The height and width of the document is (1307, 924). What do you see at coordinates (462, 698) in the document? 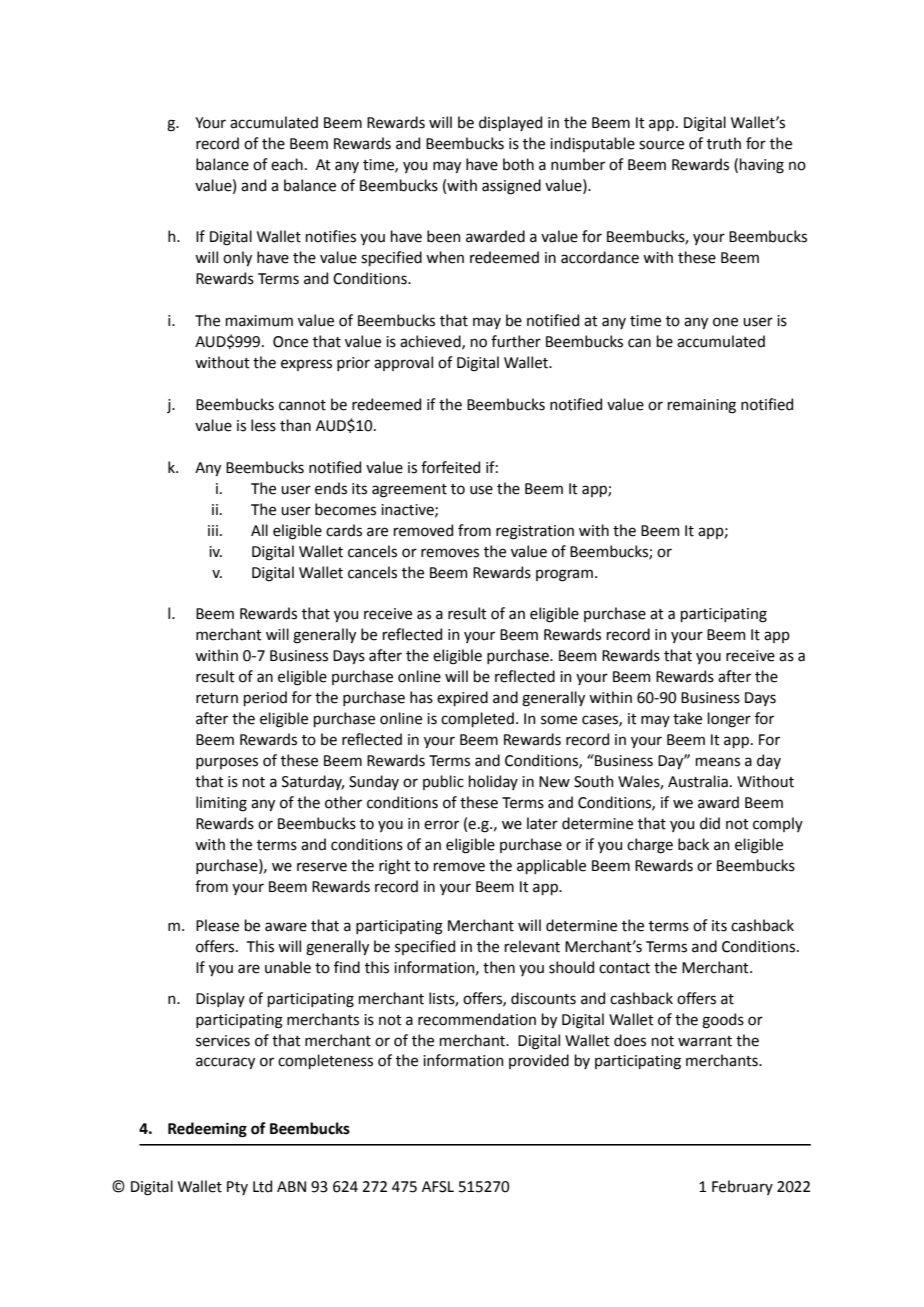
I see `expired` at bounding box center [462, 698].
